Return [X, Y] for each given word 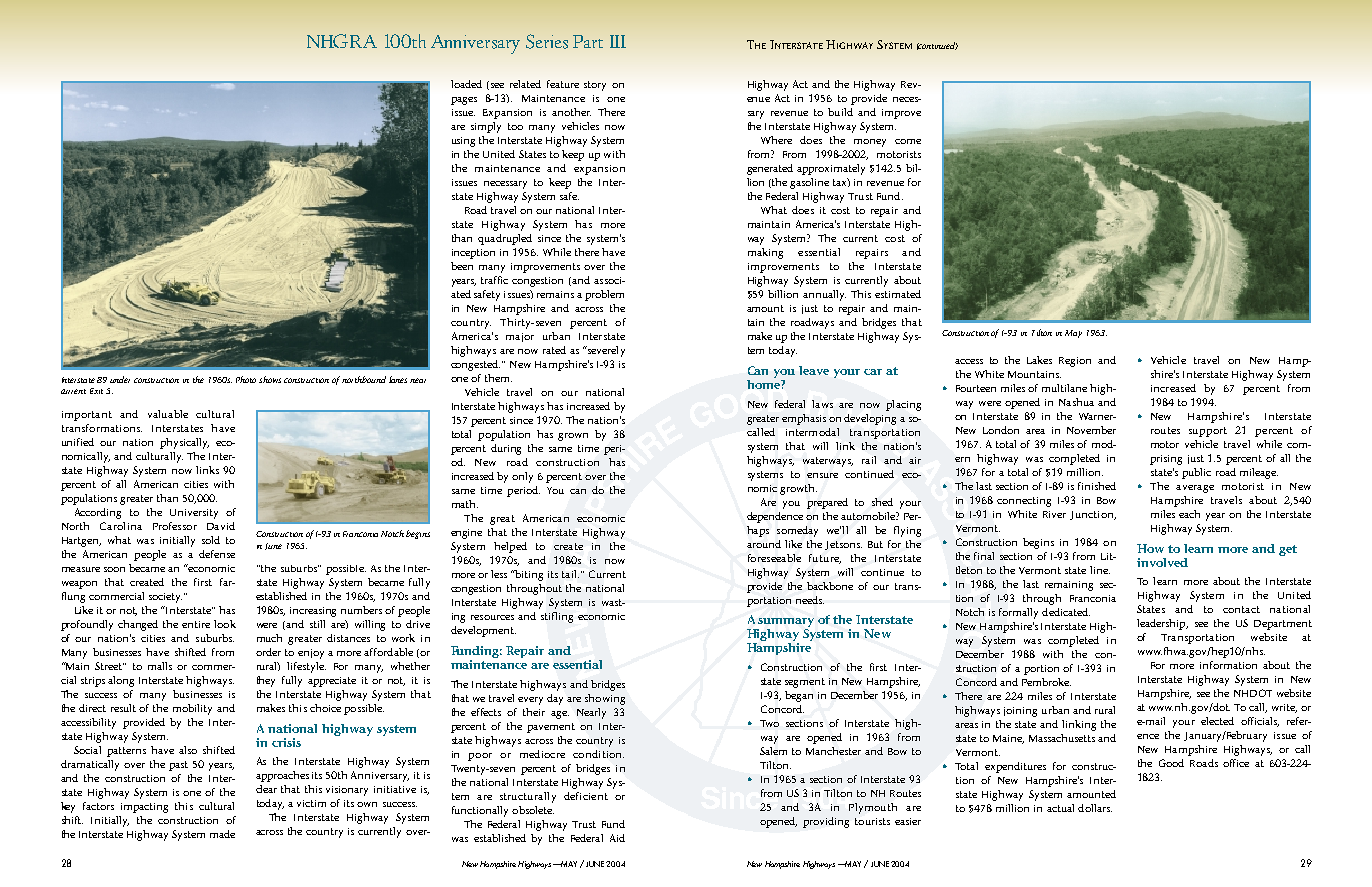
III [618, 41]
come [908, 141]
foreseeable [774, 558]
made [222, 834]
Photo [246, 379]
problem [604, 295]
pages [464, 101]
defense [217, 554]
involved [1162, 562]
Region [1075, 362]
